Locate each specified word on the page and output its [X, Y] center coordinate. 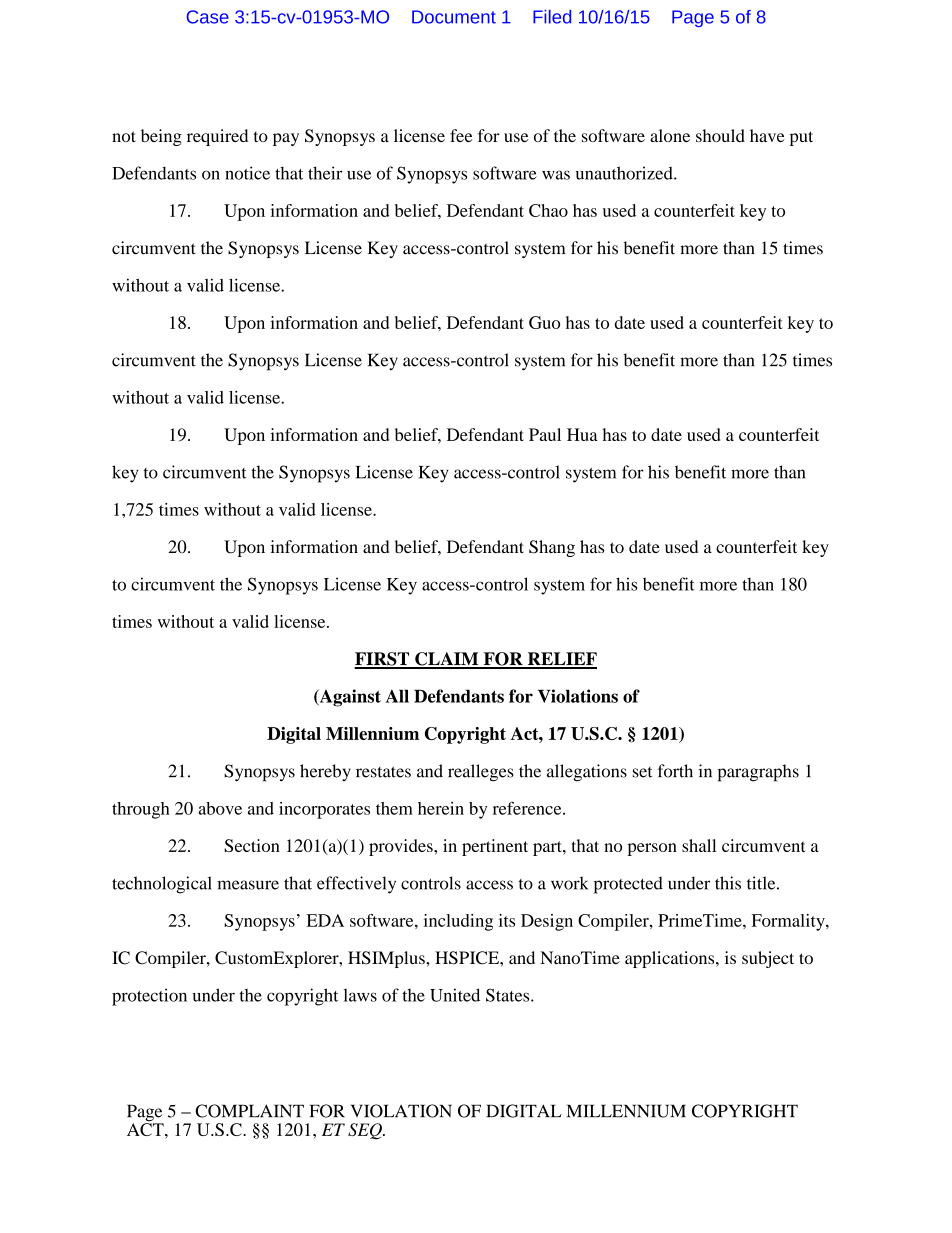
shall [699, 845]
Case [207, 17]
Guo [544, 322]
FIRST [383, 660]
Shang [552, 548]
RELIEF [561, 660]
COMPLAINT [249, 1111]
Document [454, 17]
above [220, 808]
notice [247, 173]
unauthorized [625, 173]
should [720, 135]
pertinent [495, 847]
